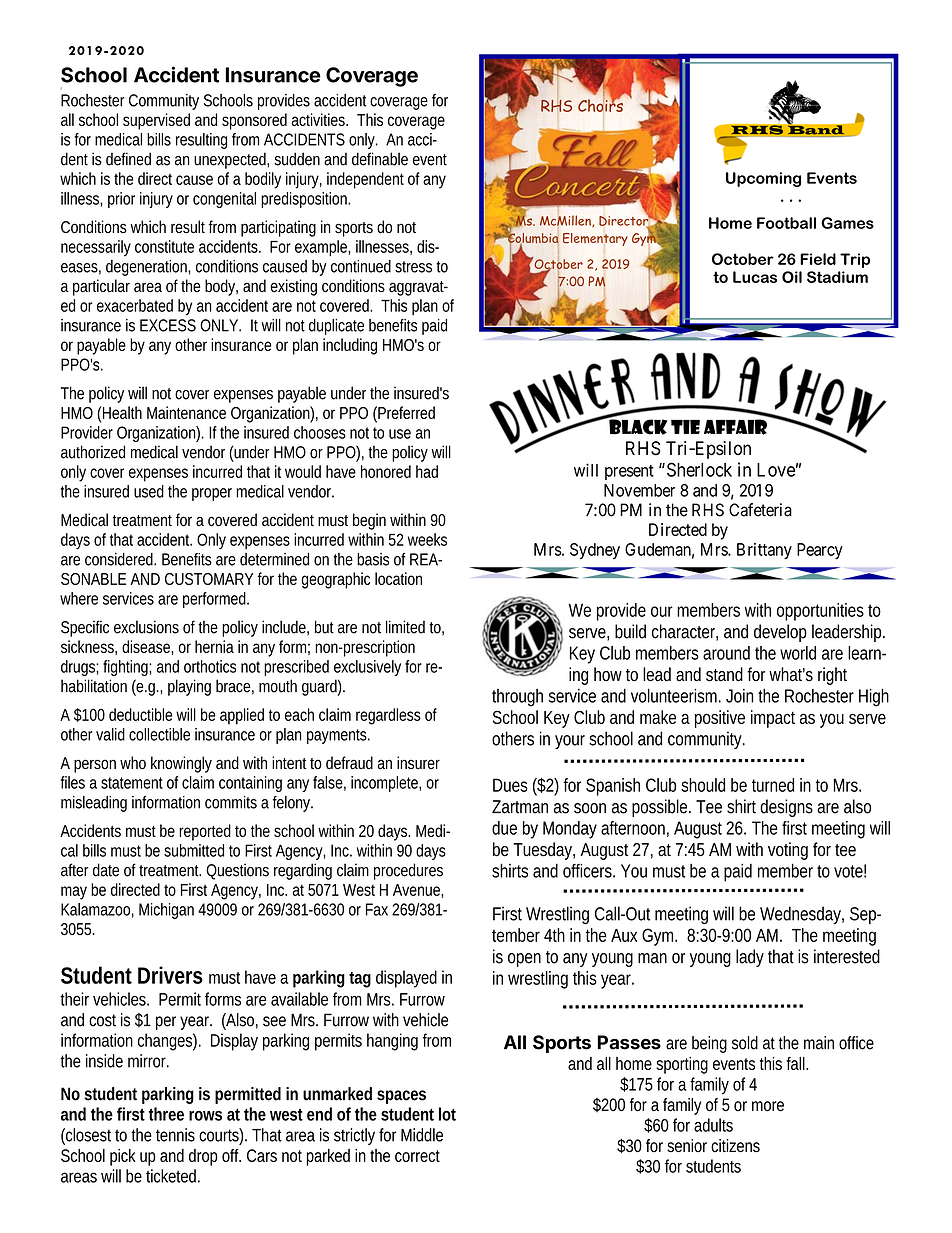 This page has width=952, height=1233. What do you see at coordinates (380, 159) in the page?
I see `definable` at bounding box center [380, 159].
